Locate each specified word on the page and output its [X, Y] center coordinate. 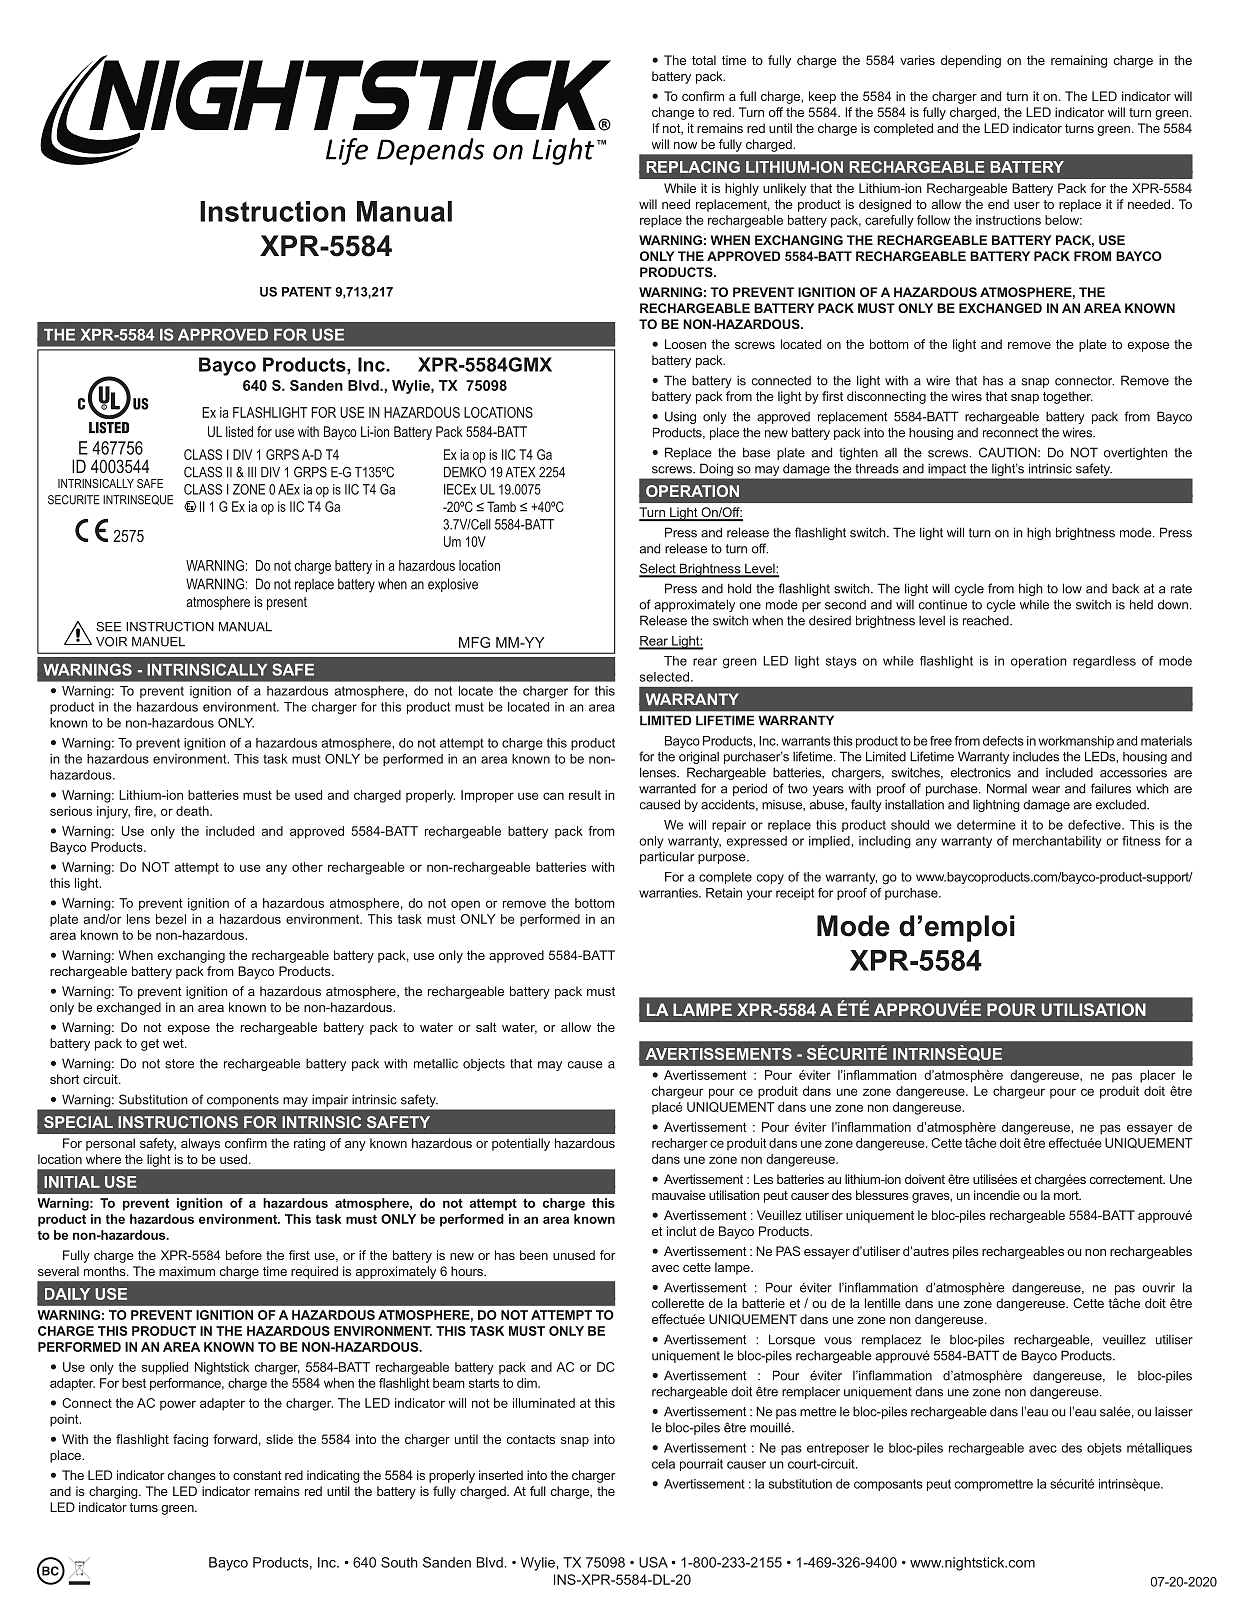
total [704, 60]
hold [739, 588]
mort [1067, 1195]
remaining [1079, 61]
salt [486, 1027]
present [287, 603]
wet [174, 1043]
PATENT [307, 292]
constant [257, 1475]
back [1125, 588]
